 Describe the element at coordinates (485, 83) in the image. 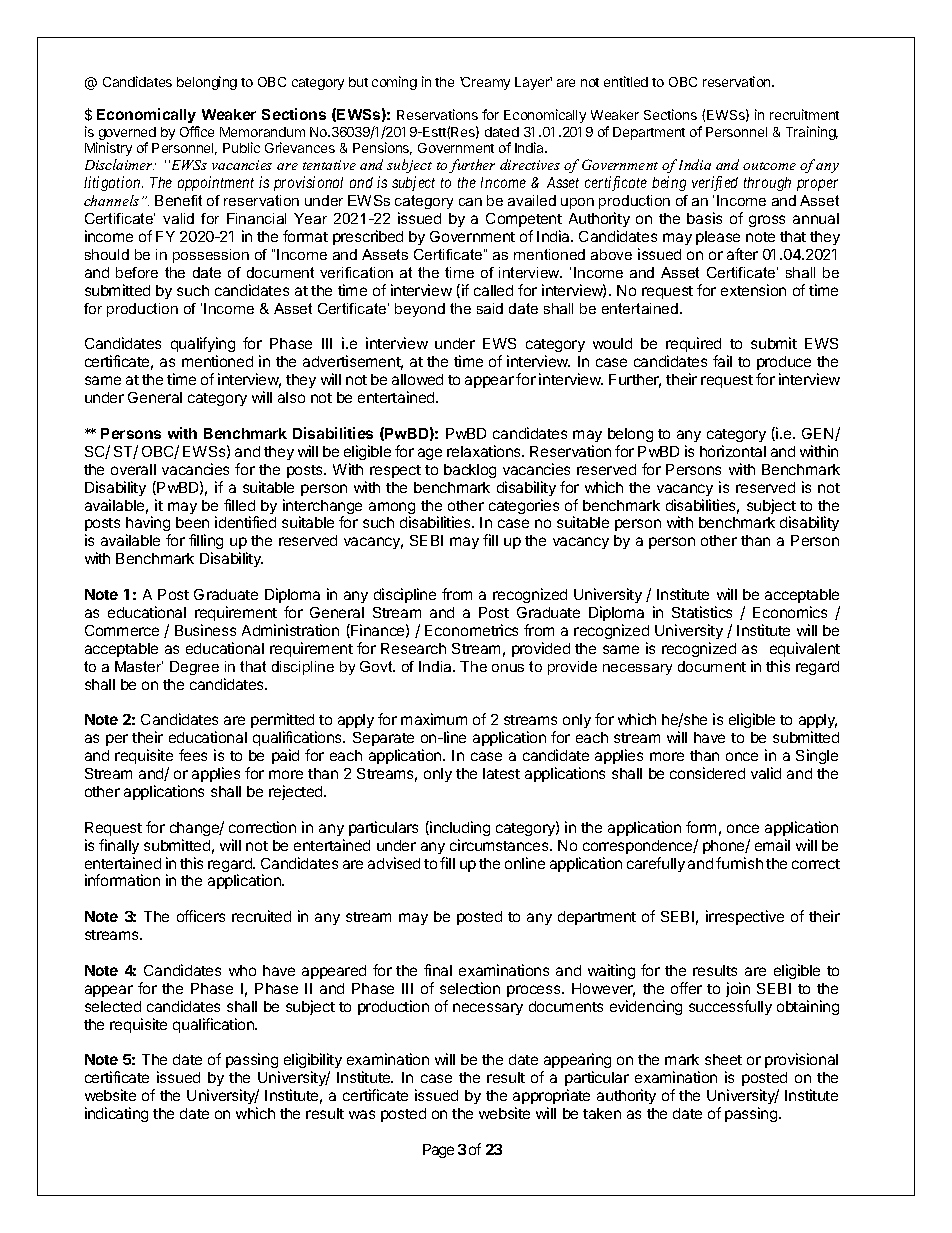

I see `Creamy` at that location.
